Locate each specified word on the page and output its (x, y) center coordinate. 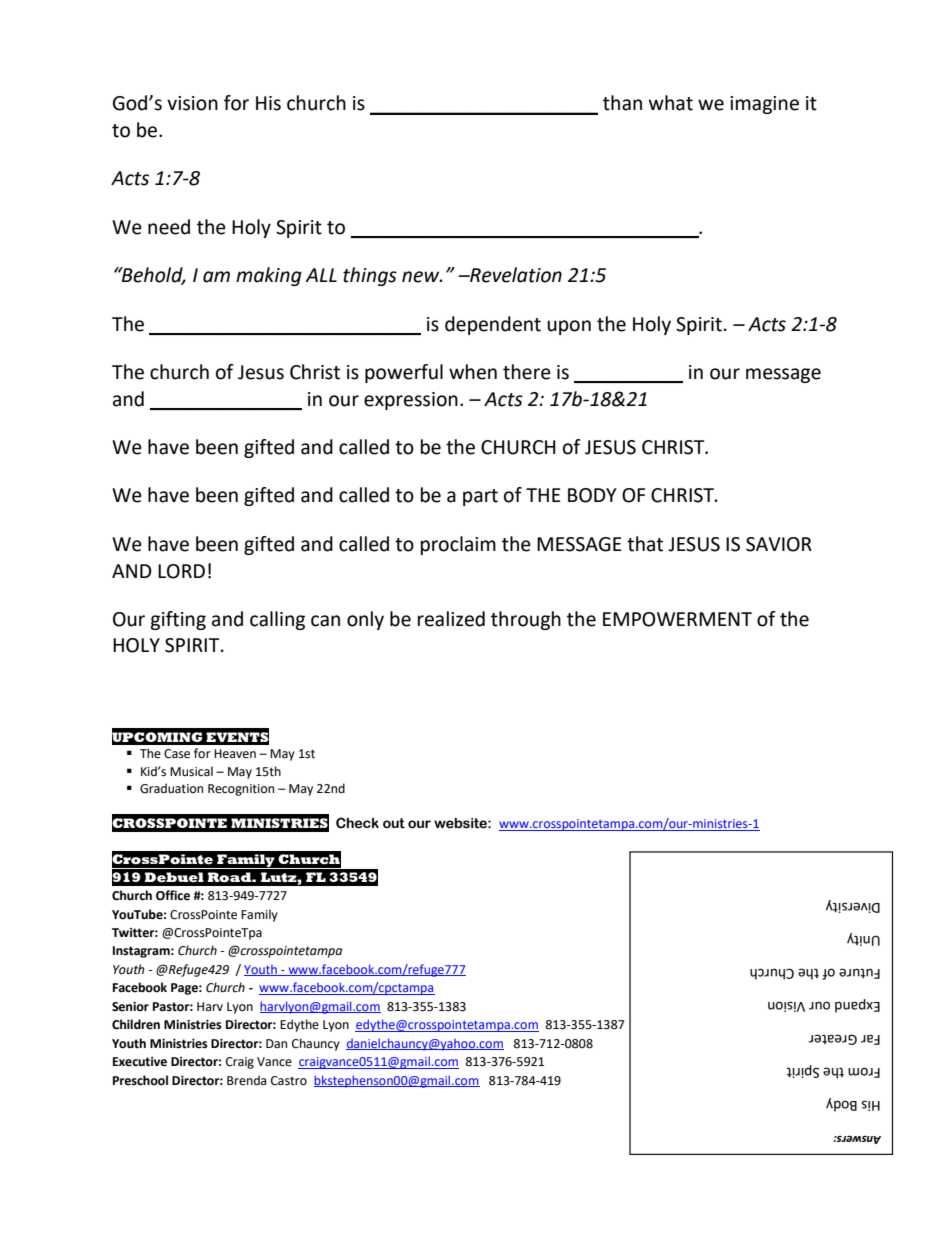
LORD (181, 571)
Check (357, 823)
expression (411, 401)
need (169, 227)
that (645, 544)
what (671, 103)
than (622, 103)
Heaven (235, 754)
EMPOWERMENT (677, 619)
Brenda (246, 1080)
